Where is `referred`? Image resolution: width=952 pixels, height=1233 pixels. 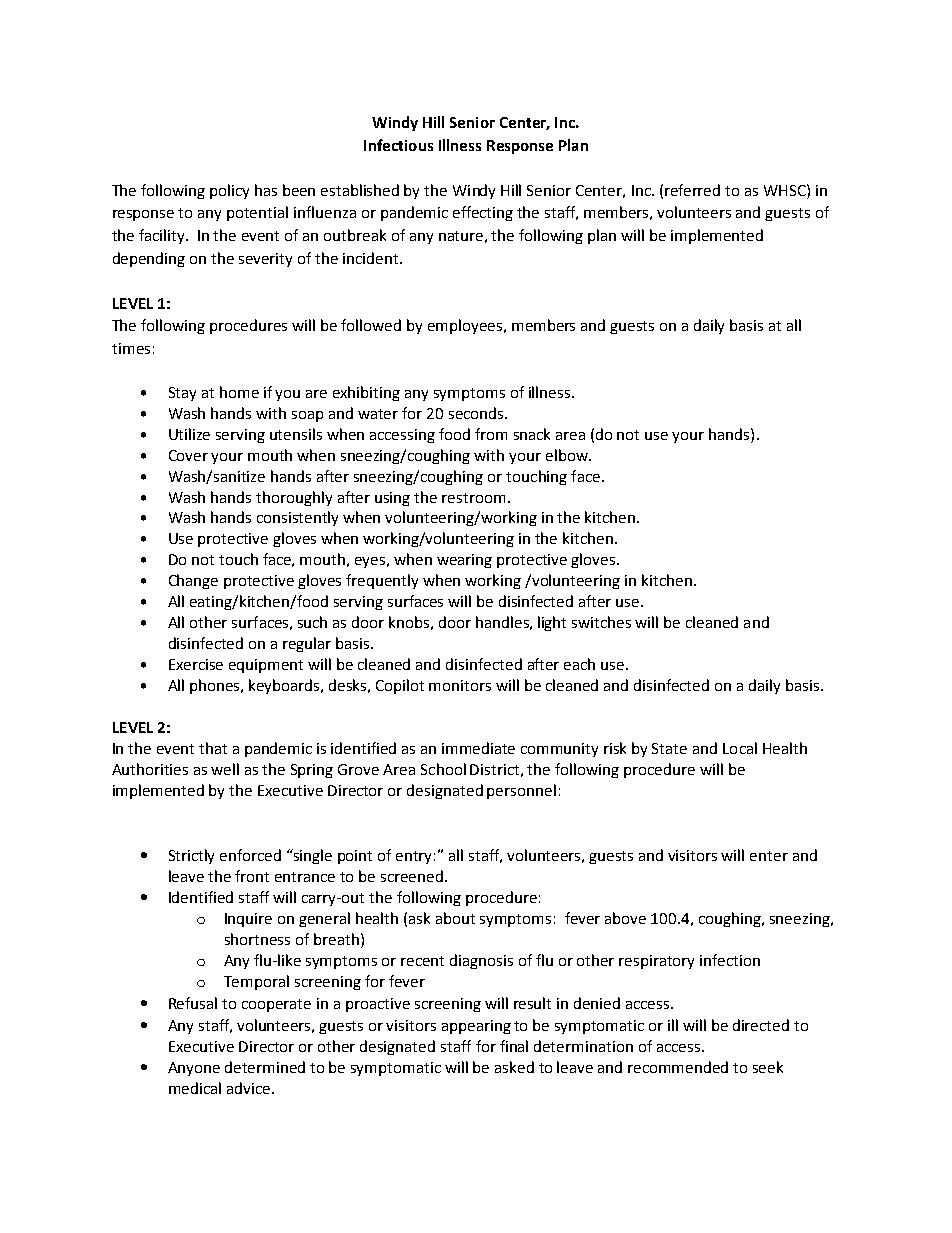 referred is located at coordinates (692, 190).
